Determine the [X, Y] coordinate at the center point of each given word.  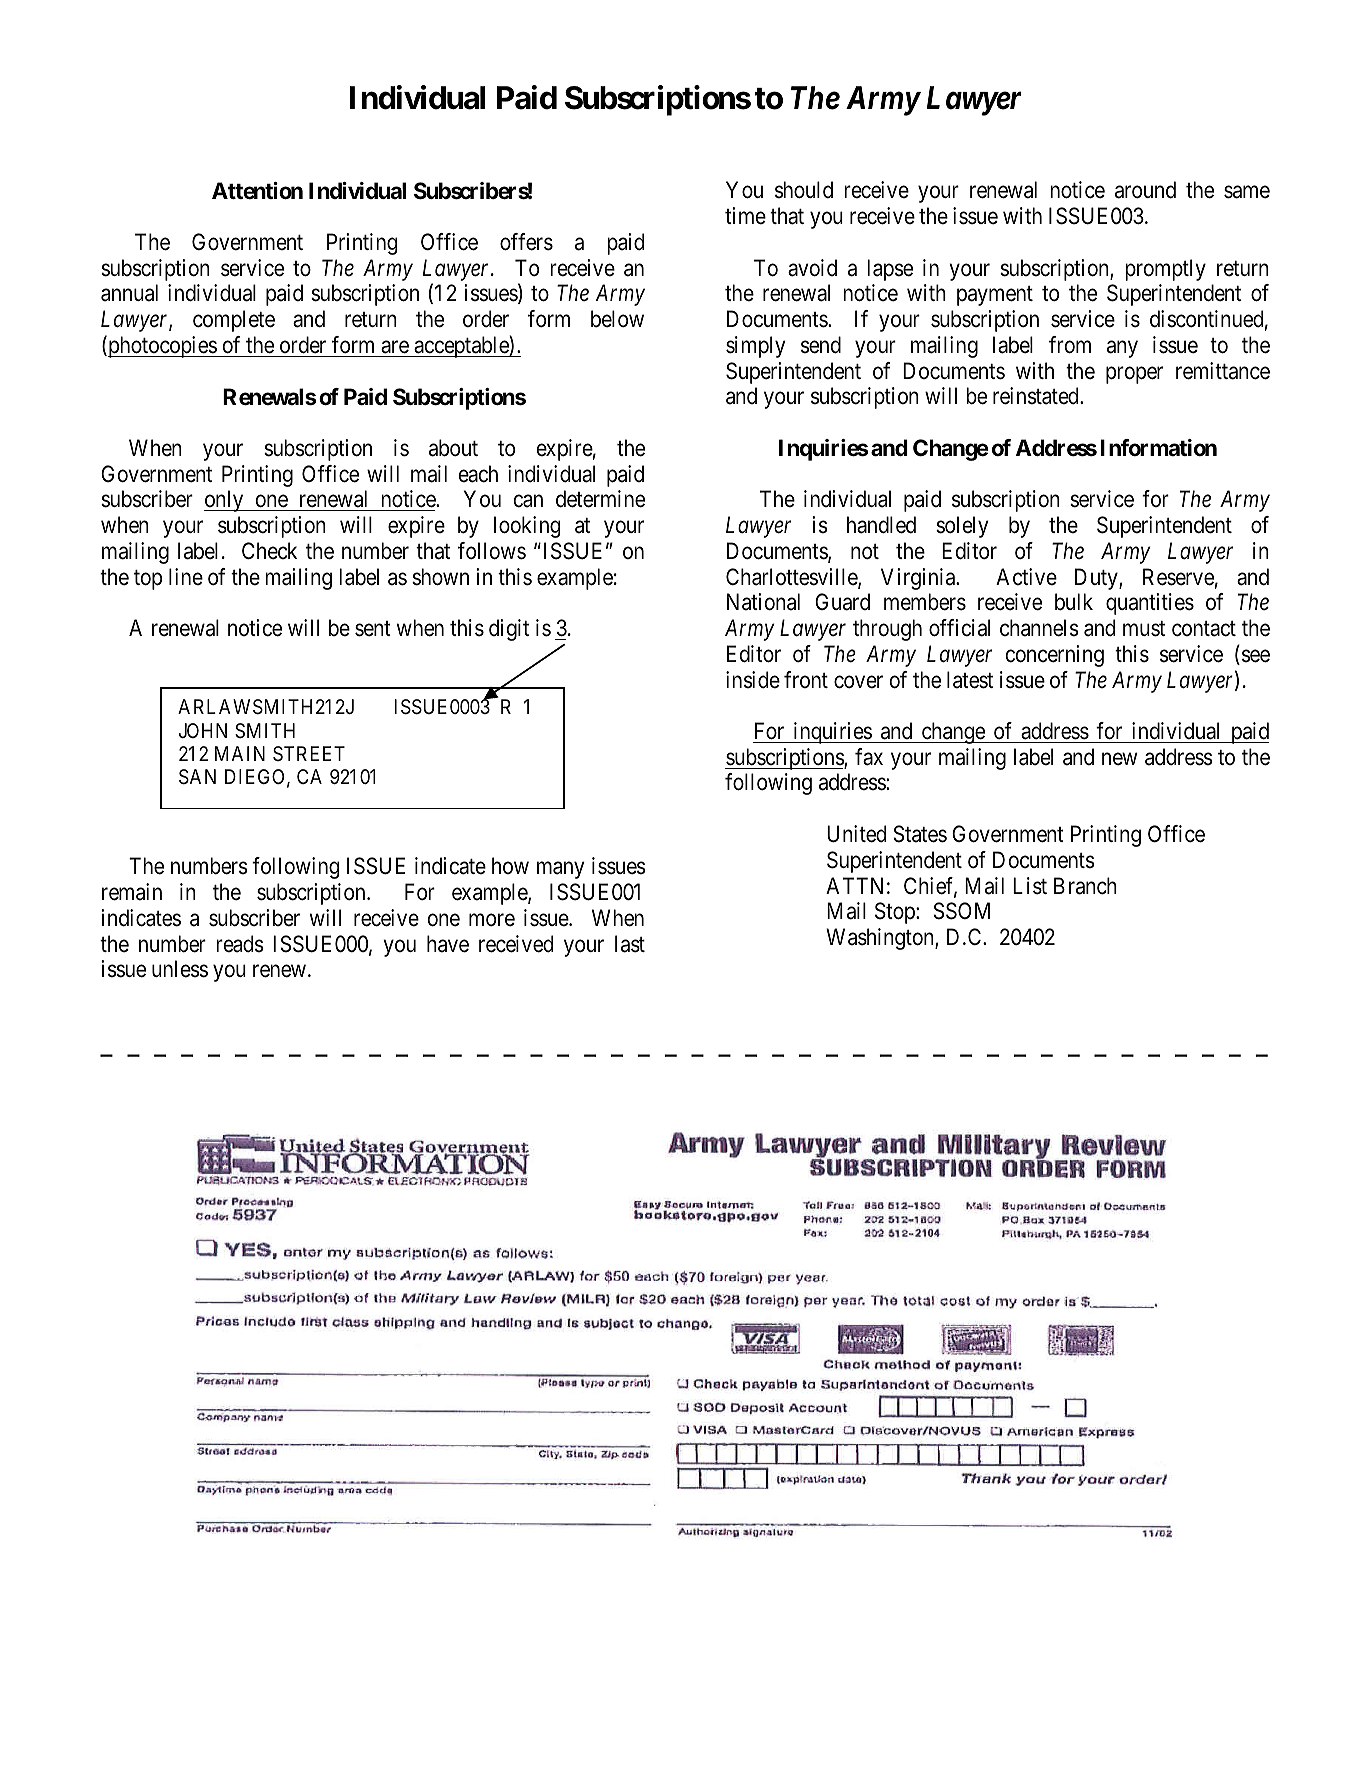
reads [240, 944]
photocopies [162, 347]
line [186, 576]
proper [1134, 375]
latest [970, 680]
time [745, 215]
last [630, 944]
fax [869, 757]
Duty [1097, 579]
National [763, 602]
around [1145, 190]
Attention [257, 190]
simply [755, 347]
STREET [309, 753]
